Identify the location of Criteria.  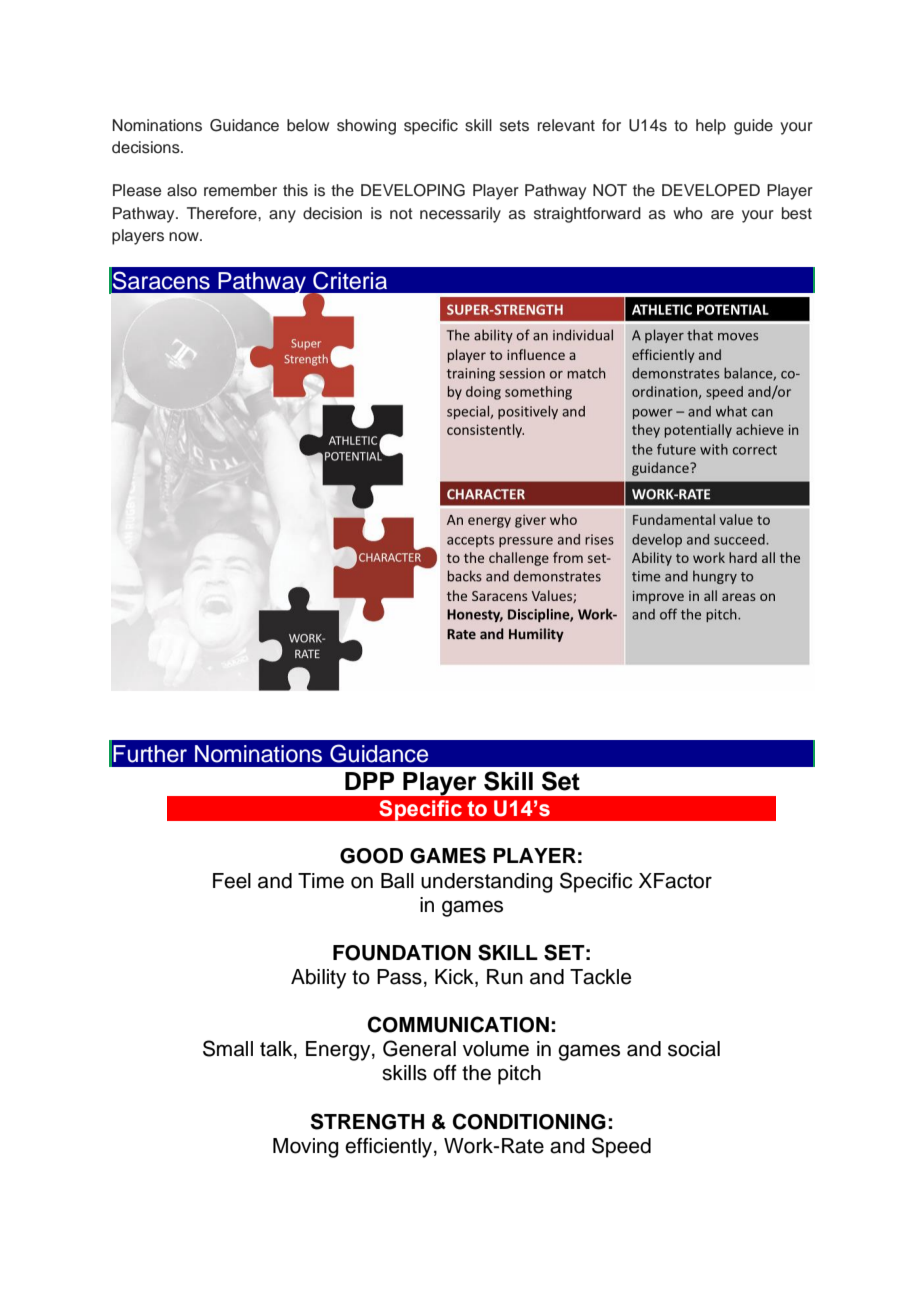
(350, 280).
